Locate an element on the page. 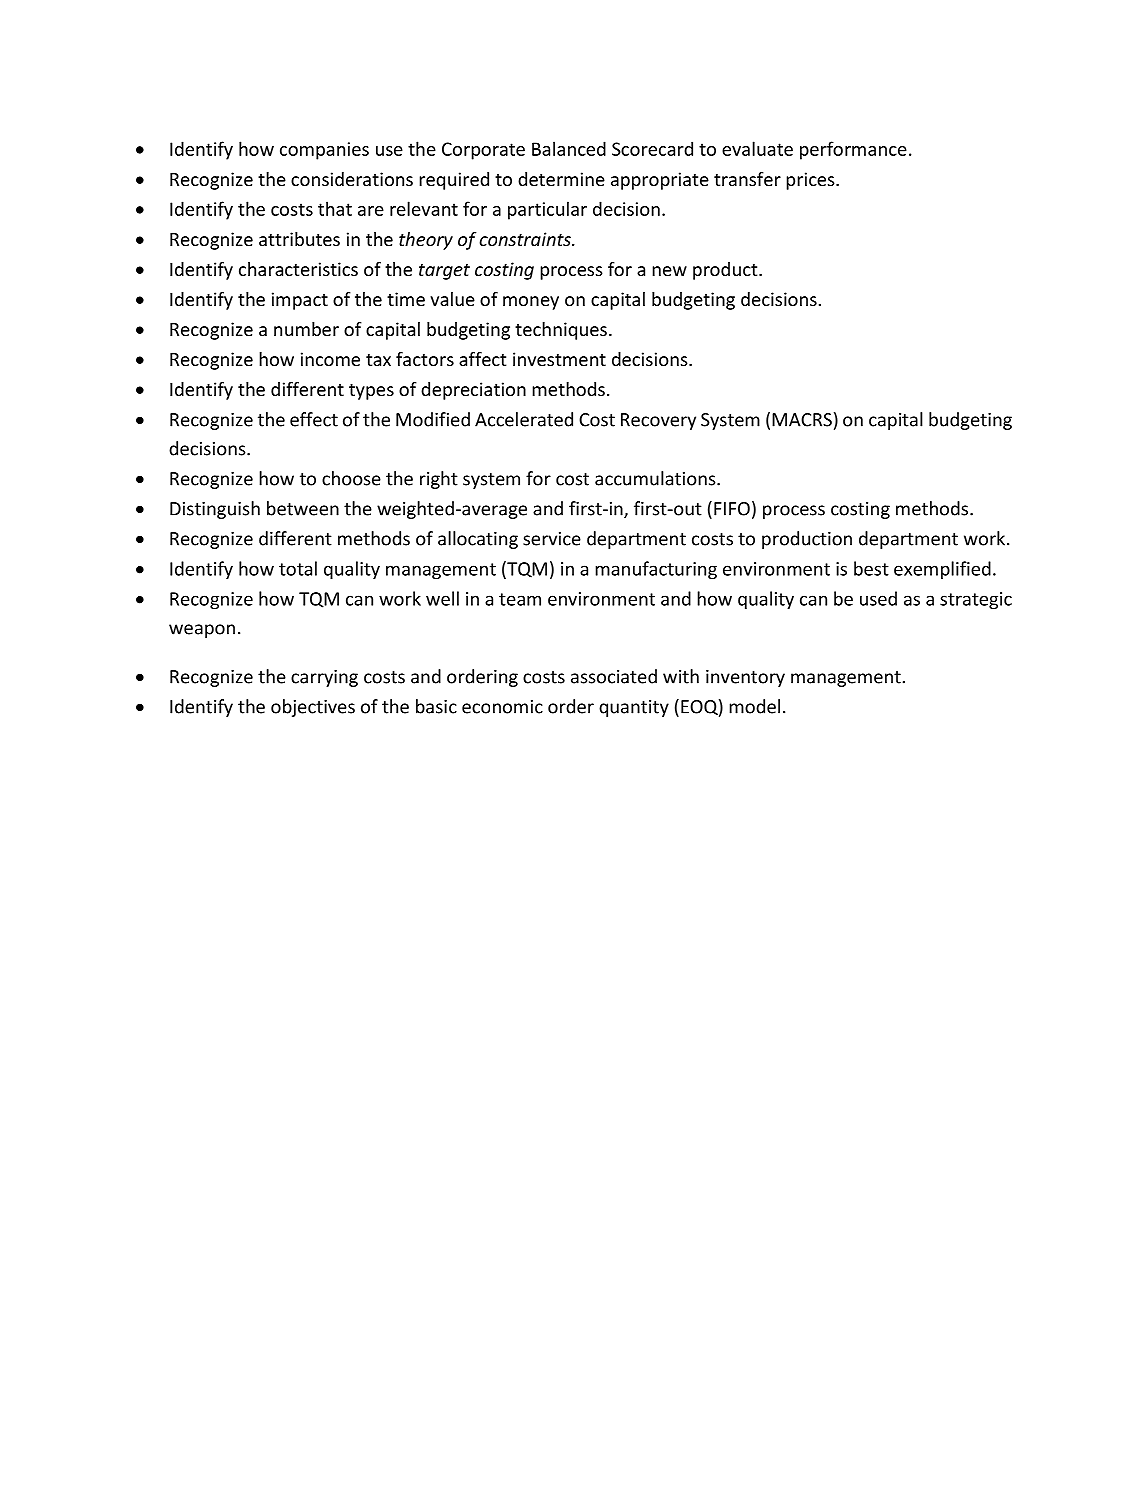 This document has height=1485, width=1147. effect is located at coordinates (314, 419).
